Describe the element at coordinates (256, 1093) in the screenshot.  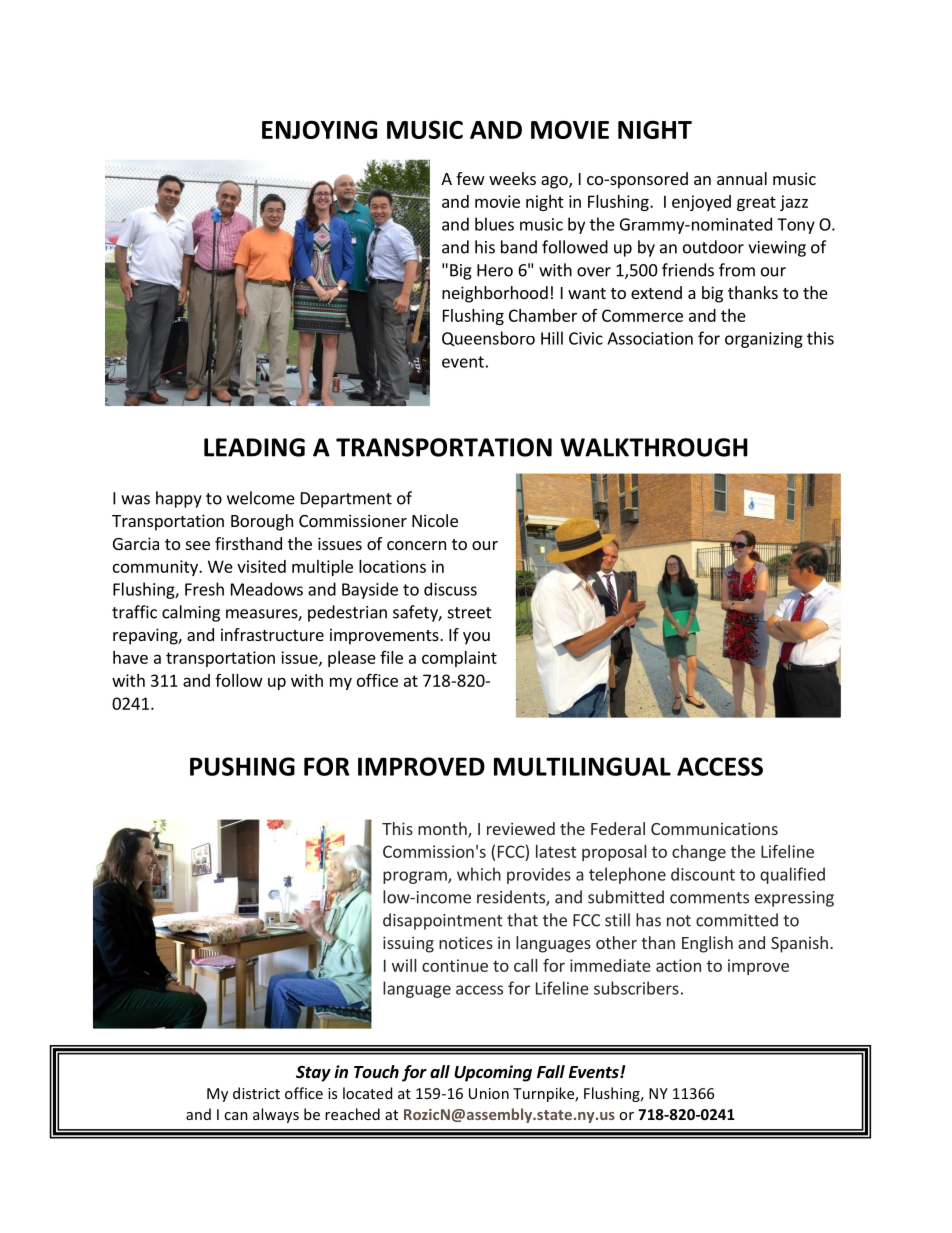
I see `district` at that location.
